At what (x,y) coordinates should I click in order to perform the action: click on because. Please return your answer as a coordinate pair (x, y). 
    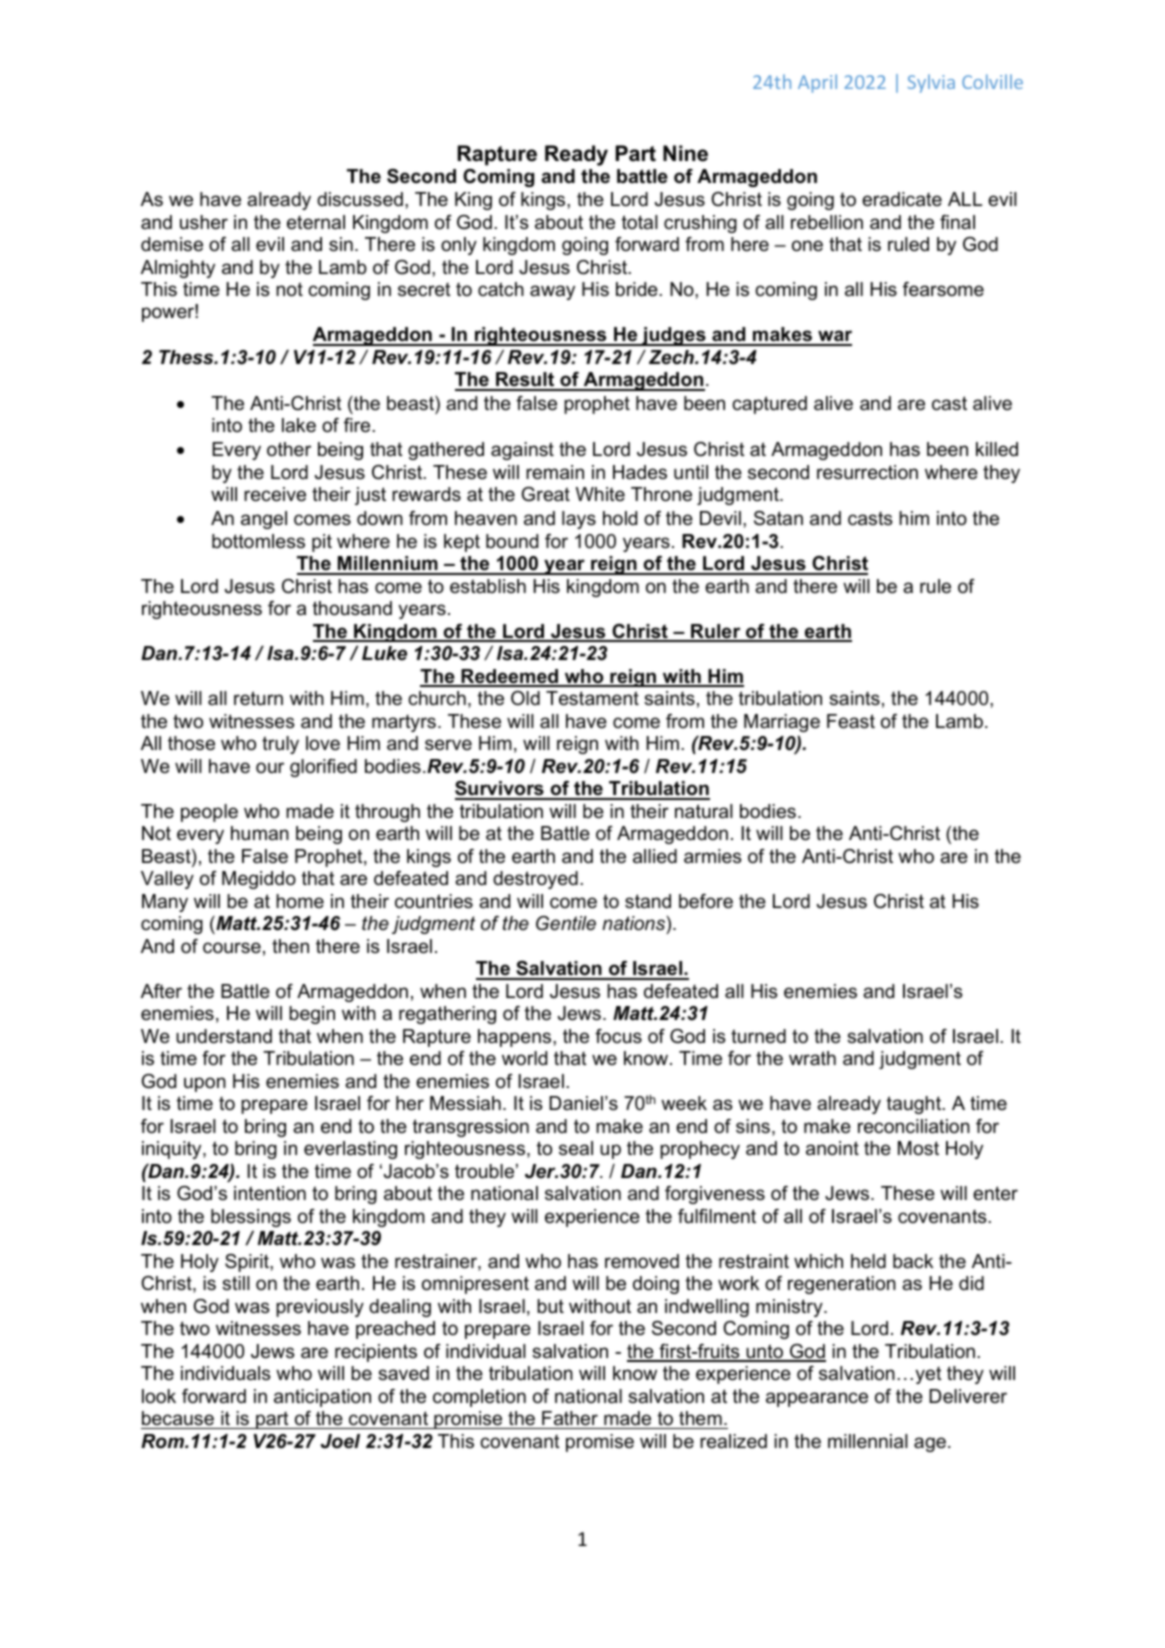
    Looking at the image, I should click on (178, 1418).
